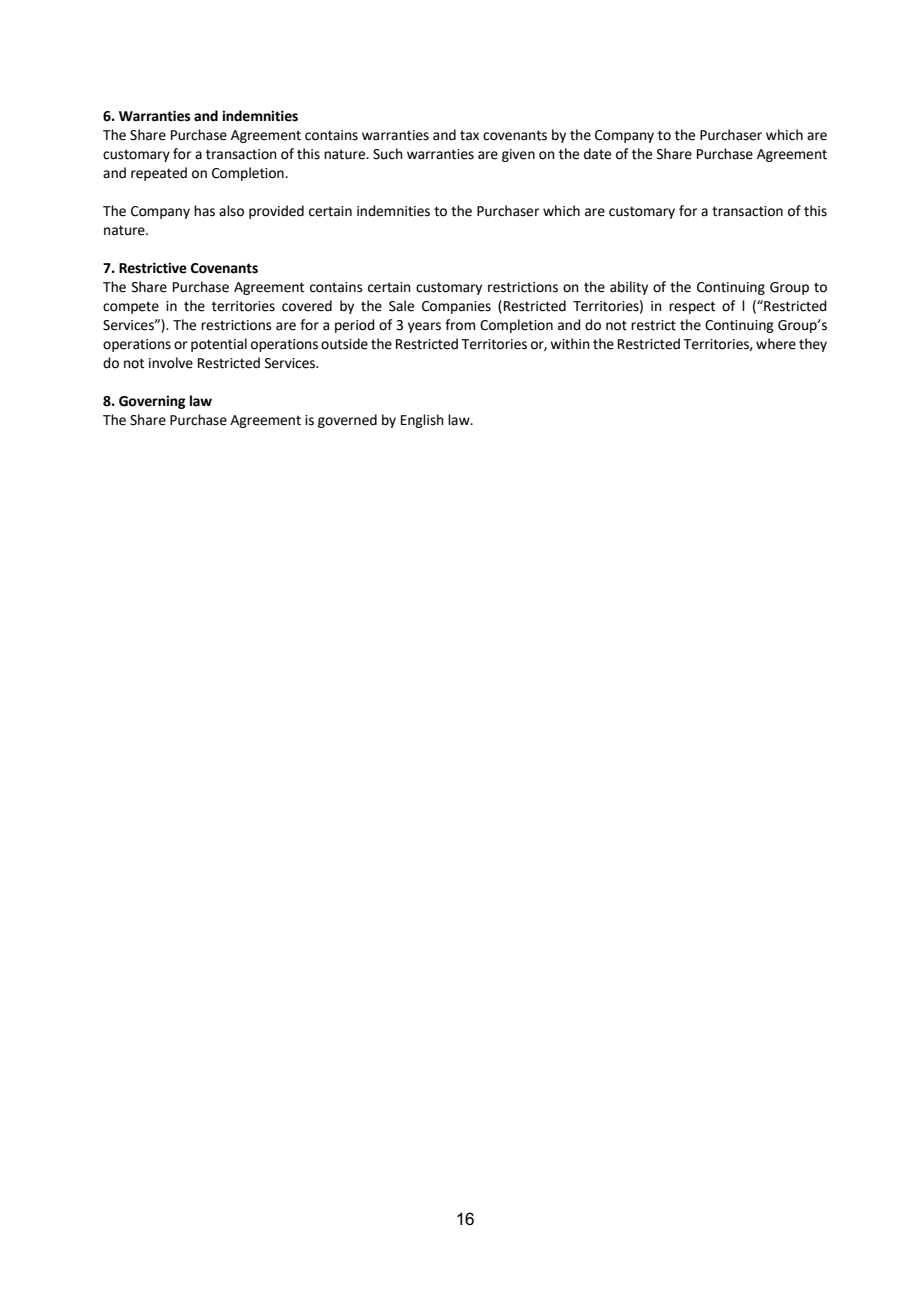  What do you see at coordinates (469, 135) in the screenshot?
I see `tax` at bounding box center [469, 135].
